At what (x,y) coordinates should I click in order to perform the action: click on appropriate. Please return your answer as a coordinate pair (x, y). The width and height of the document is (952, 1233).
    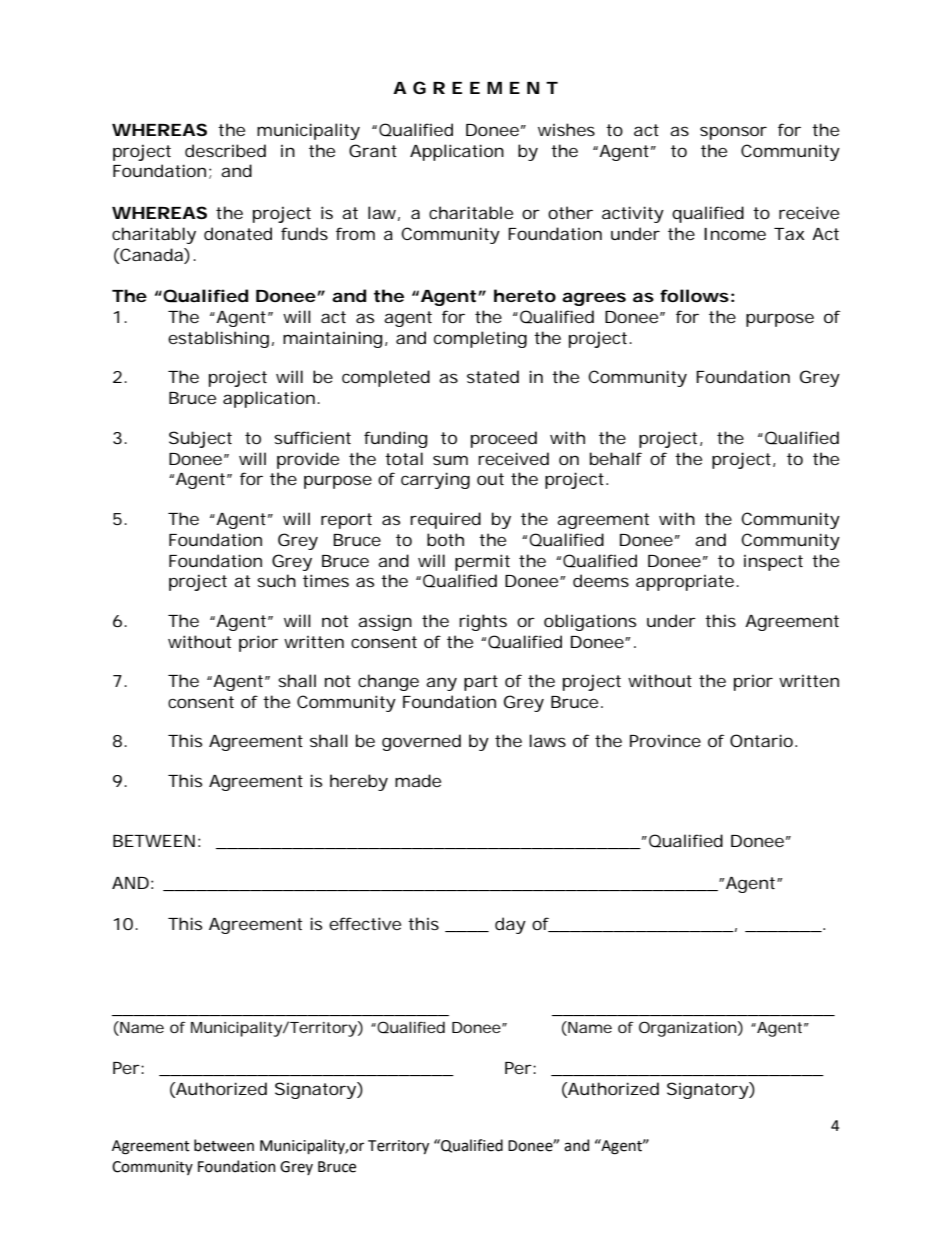
    Looking at the image, I should click on (685, 583).
